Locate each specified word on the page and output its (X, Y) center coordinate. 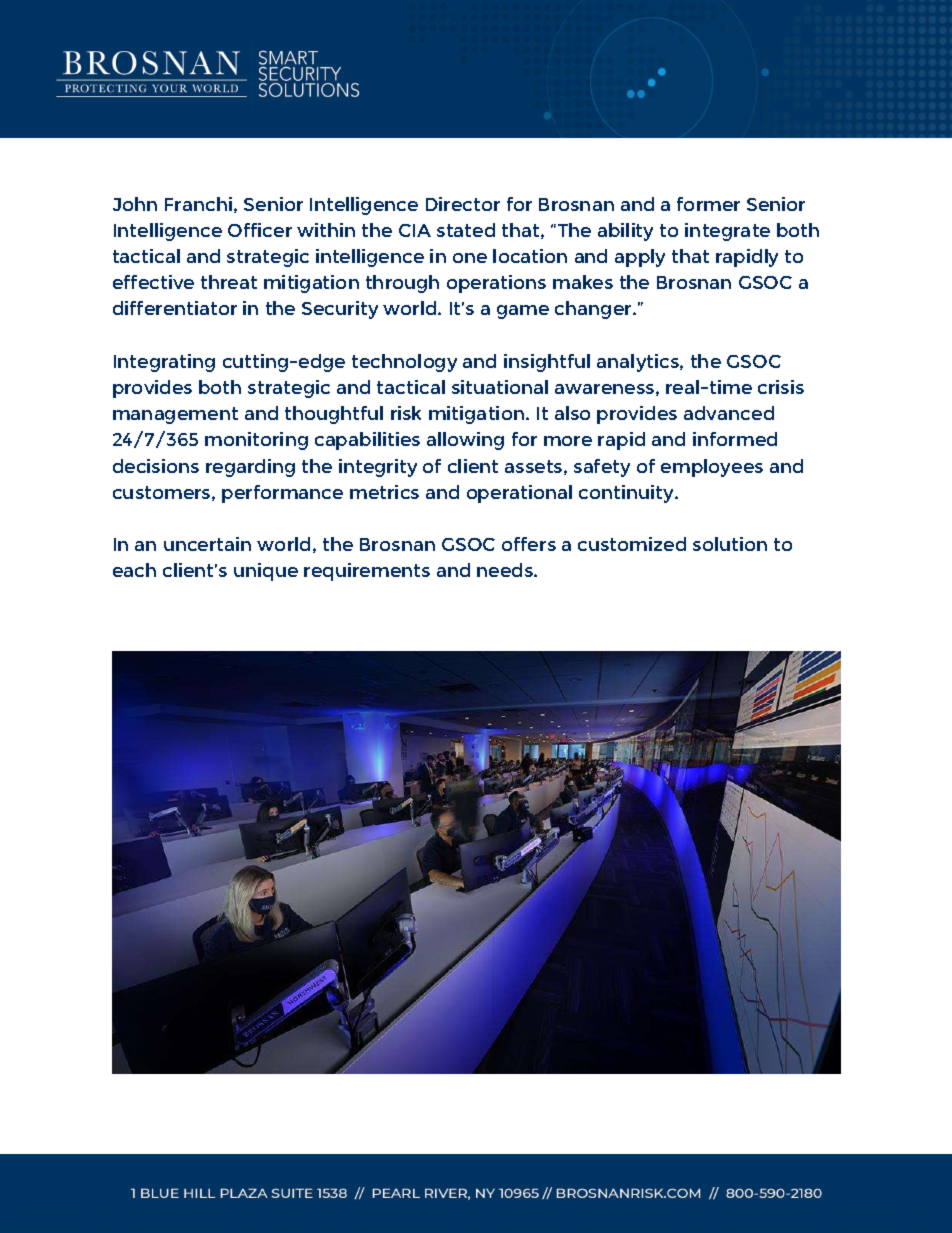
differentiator (175, 308)
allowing (465, 441)
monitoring (256, 441)
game (523, 312)
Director (463, 204)
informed (735, 439)
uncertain (207, 544)
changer (594, 310)
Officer (260, 230)
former (708, 204)
